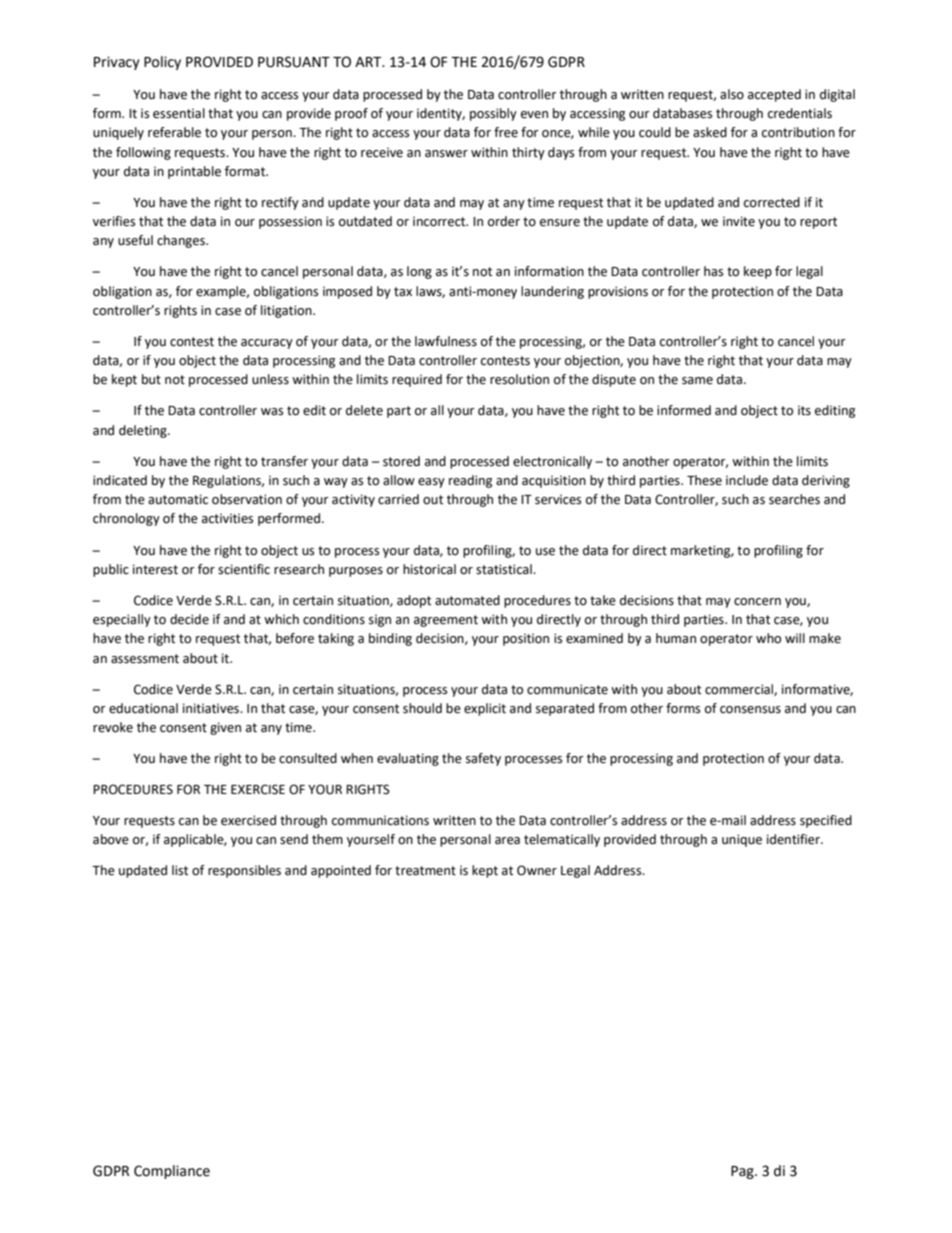 The image size is (952, 1233). What do you see at coordinates (179, 113) in the screenshot?
I see `essential` at bounding box center [179, 113].
